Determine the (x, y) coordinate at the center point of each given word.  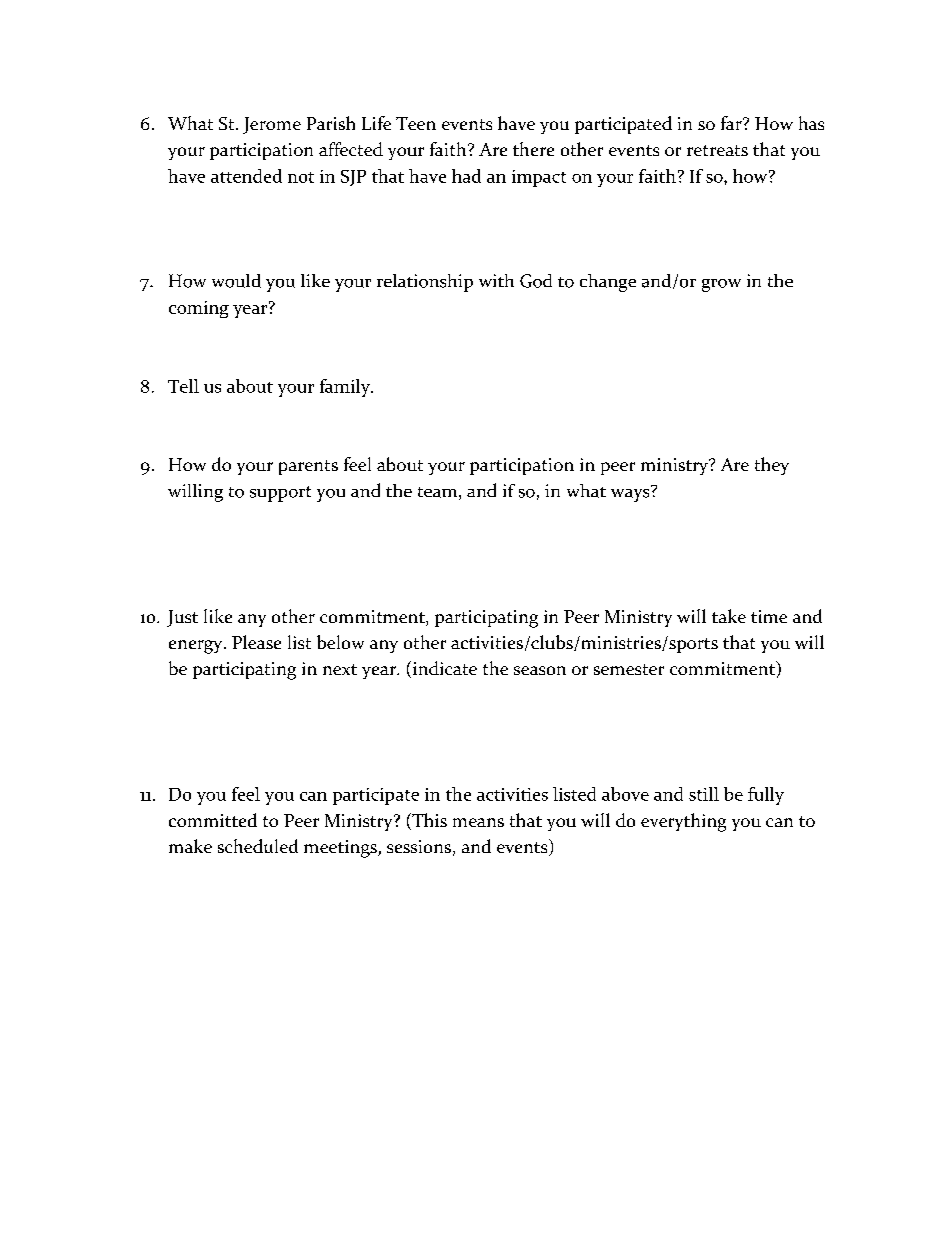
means (478, 822)
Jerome (272, 125)
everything (683, 822)
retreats (717, 150)
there (533, 149)
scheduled (258, 846)
